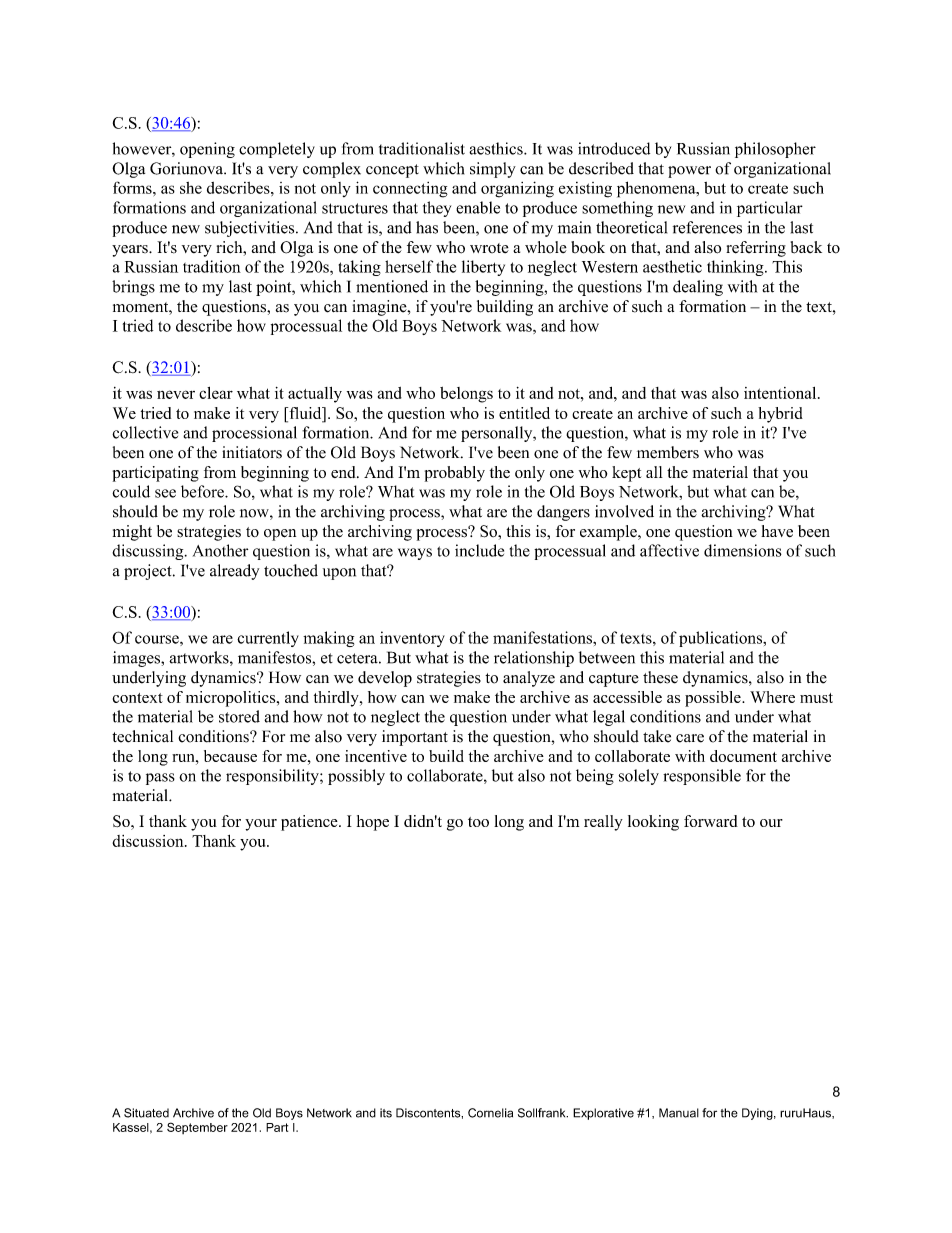  Describe the element at coordinates (197, 1128) in the image. I see `September` at that location.
